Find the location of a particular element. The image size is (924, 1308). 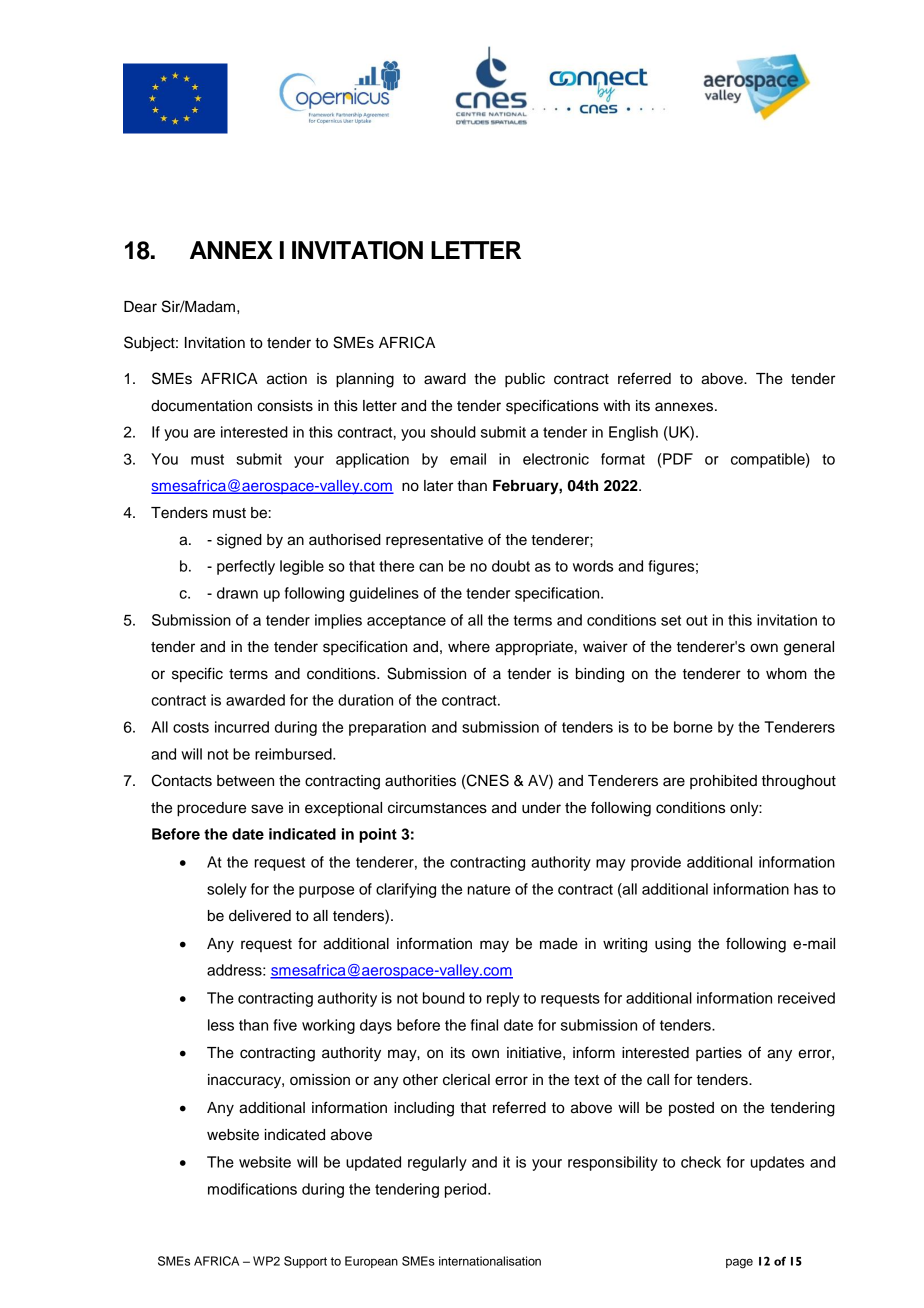

perfectly is located at coordinates (246, 567).
